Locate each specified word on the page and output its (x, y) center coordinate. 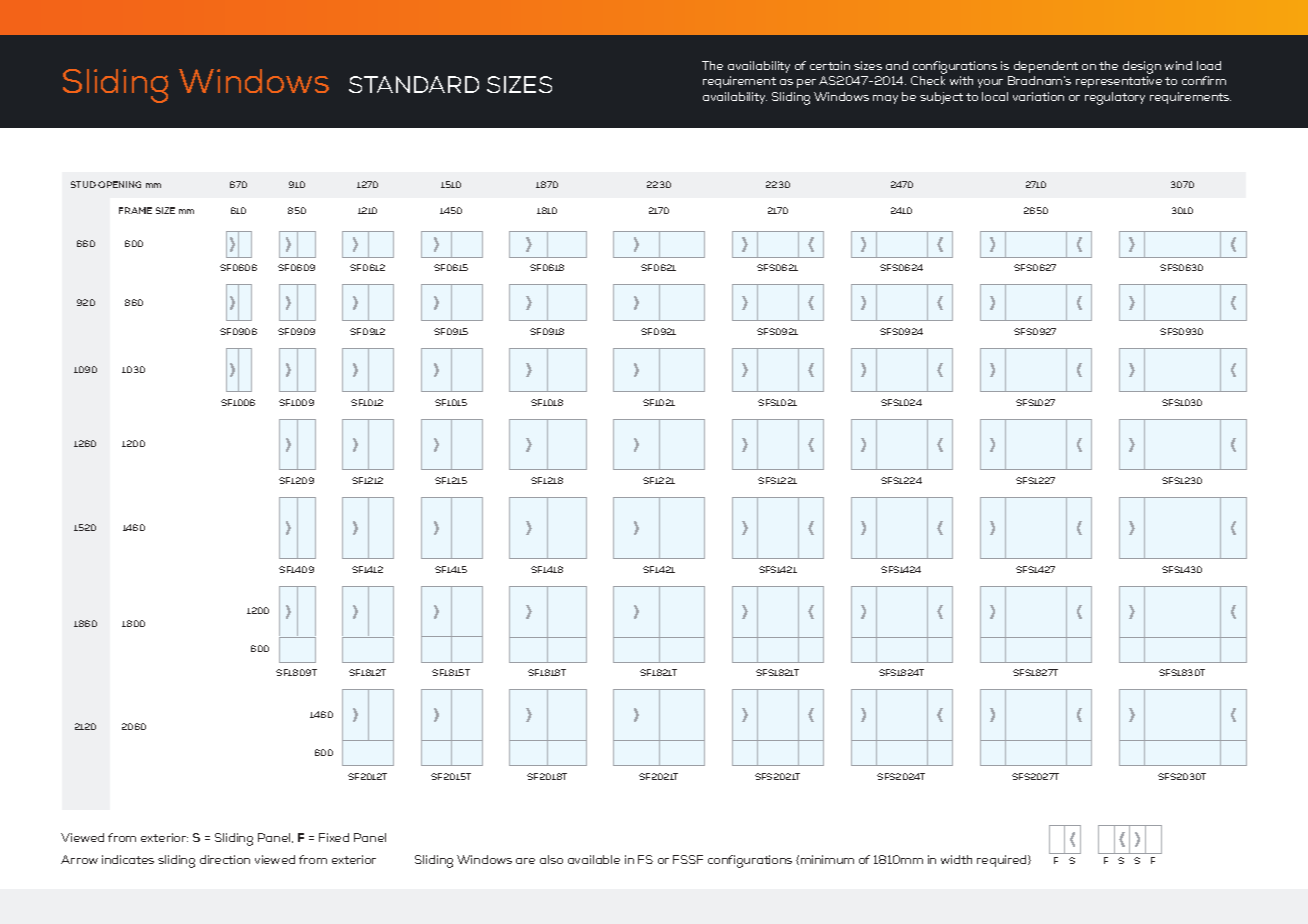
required (1003, 861)
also (551, 859)
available (594, 859)
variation (1038, 96)
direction (225, 859)
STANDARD (414, 84)
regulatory (1115, 98)
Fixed (334, 837)
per (806, 83)
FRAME (135, 210)
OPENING (119, 184)
